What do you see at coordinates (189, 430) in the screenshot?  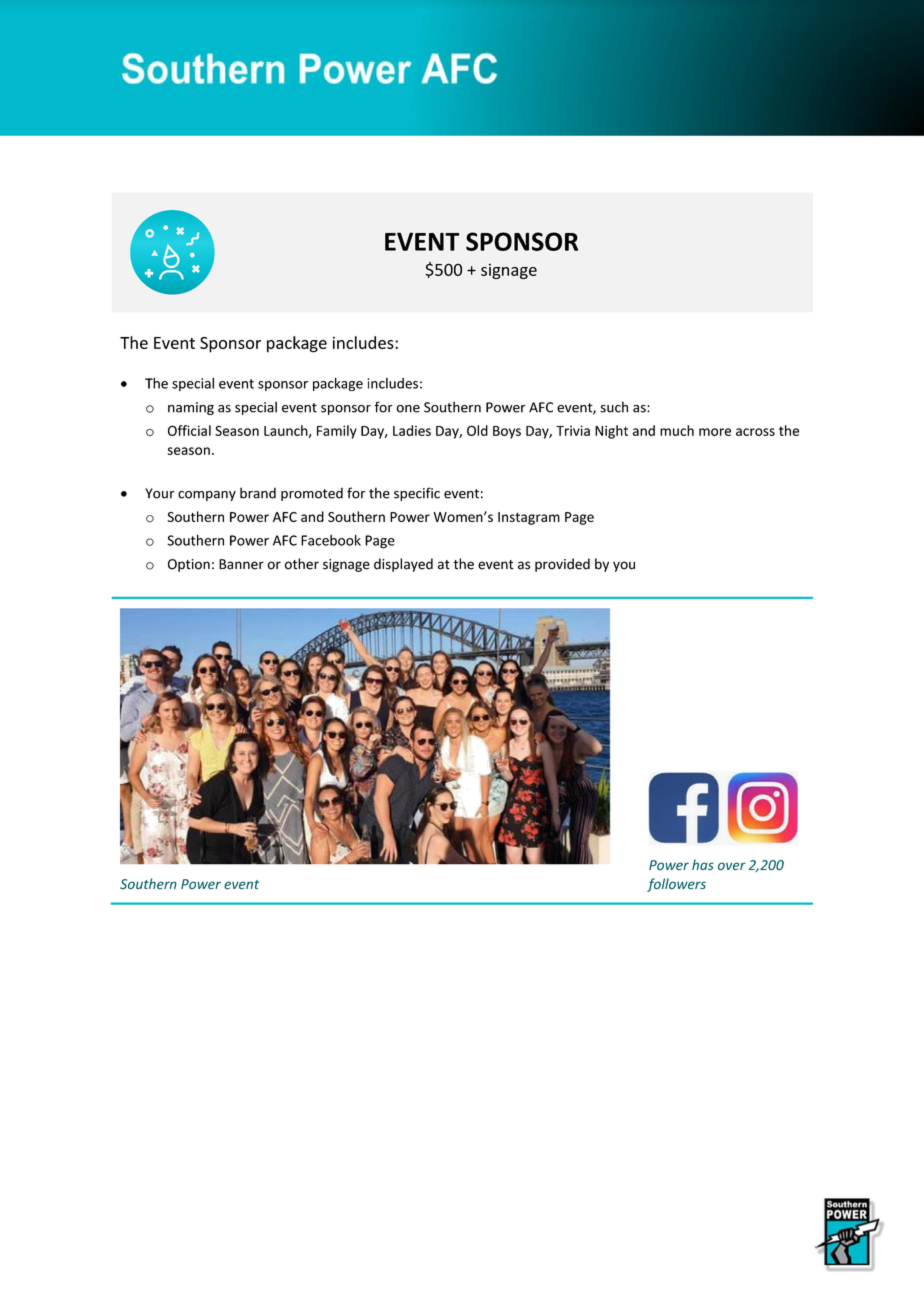 I see `Official` at bounding box center [189, 430].
